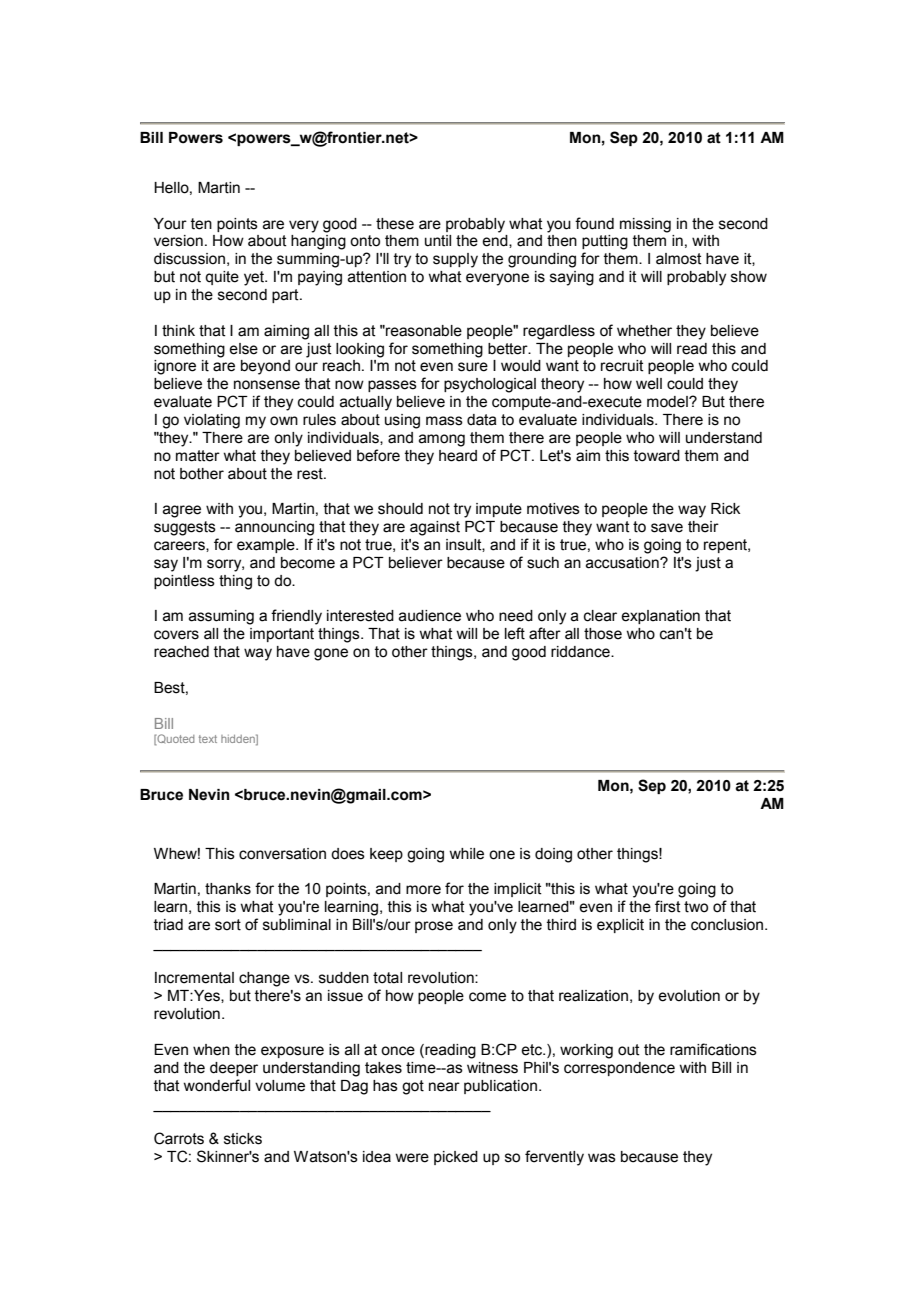 The height and width of the image is (1308, 924). Describe the element at coordinates (208, 739) in the image. I see `text` at that location.
